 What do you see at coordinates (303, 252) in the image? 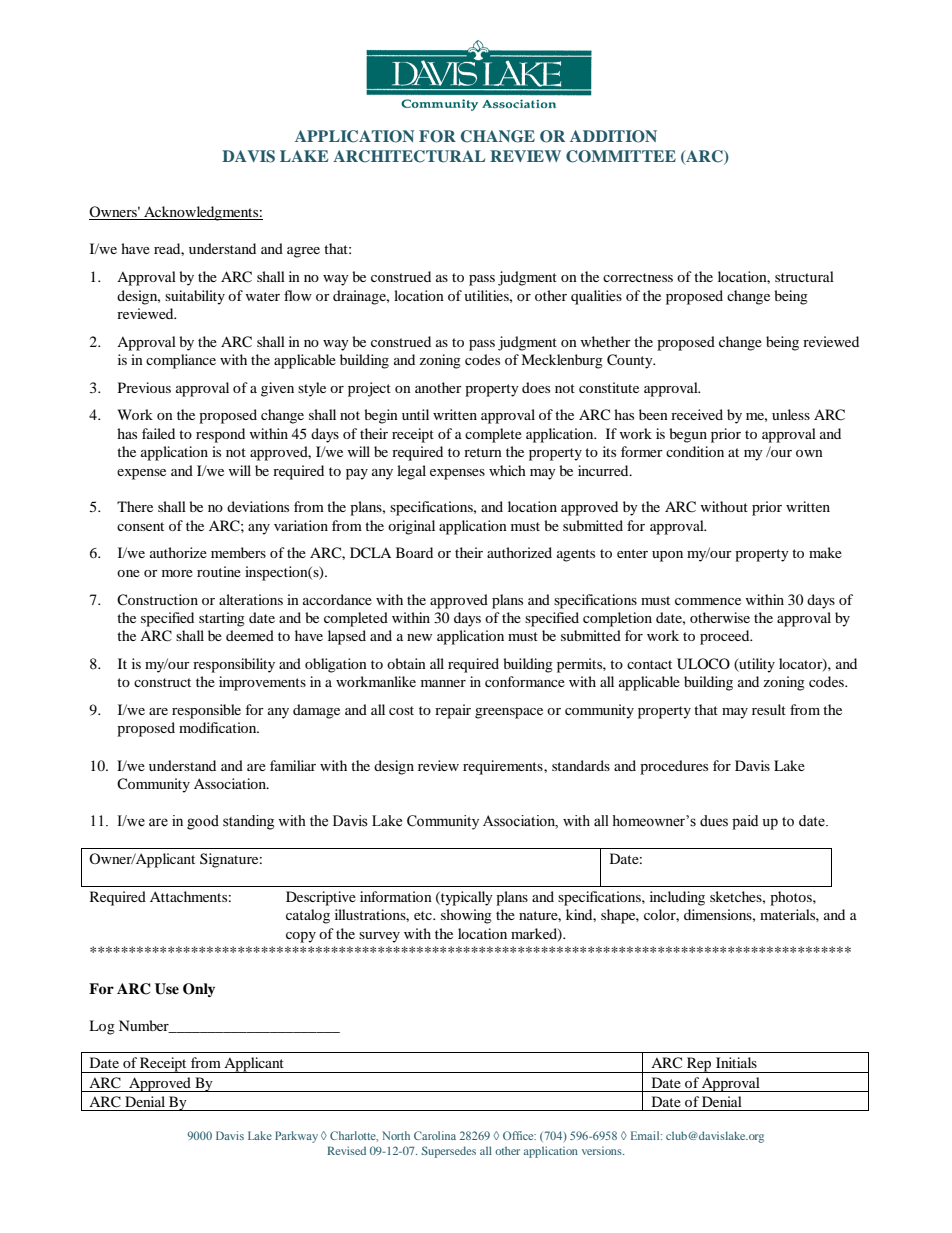
I see `agree` at bounding box center [303, 252].
